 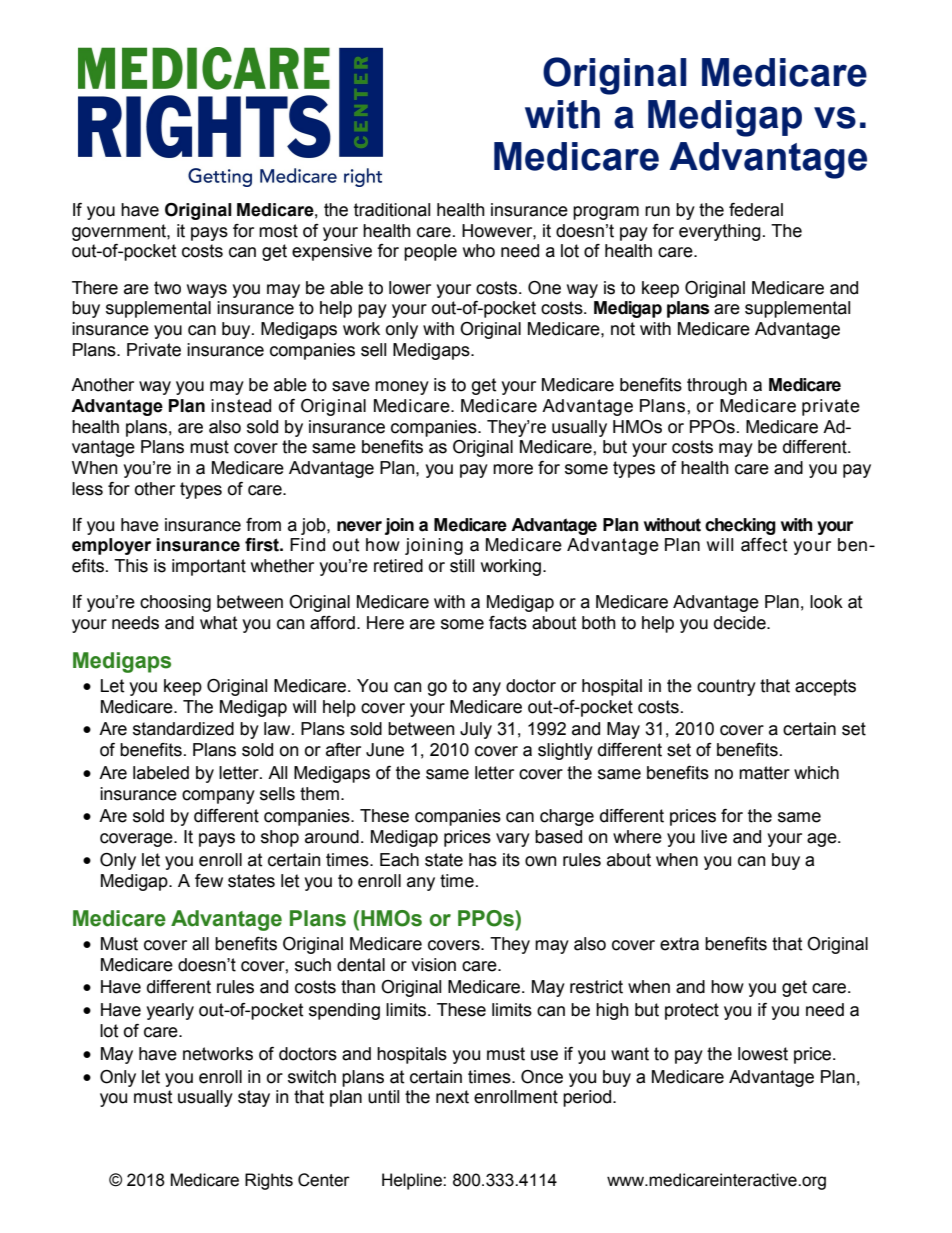 I want to click on standardized, so click(x=183, y=729).
